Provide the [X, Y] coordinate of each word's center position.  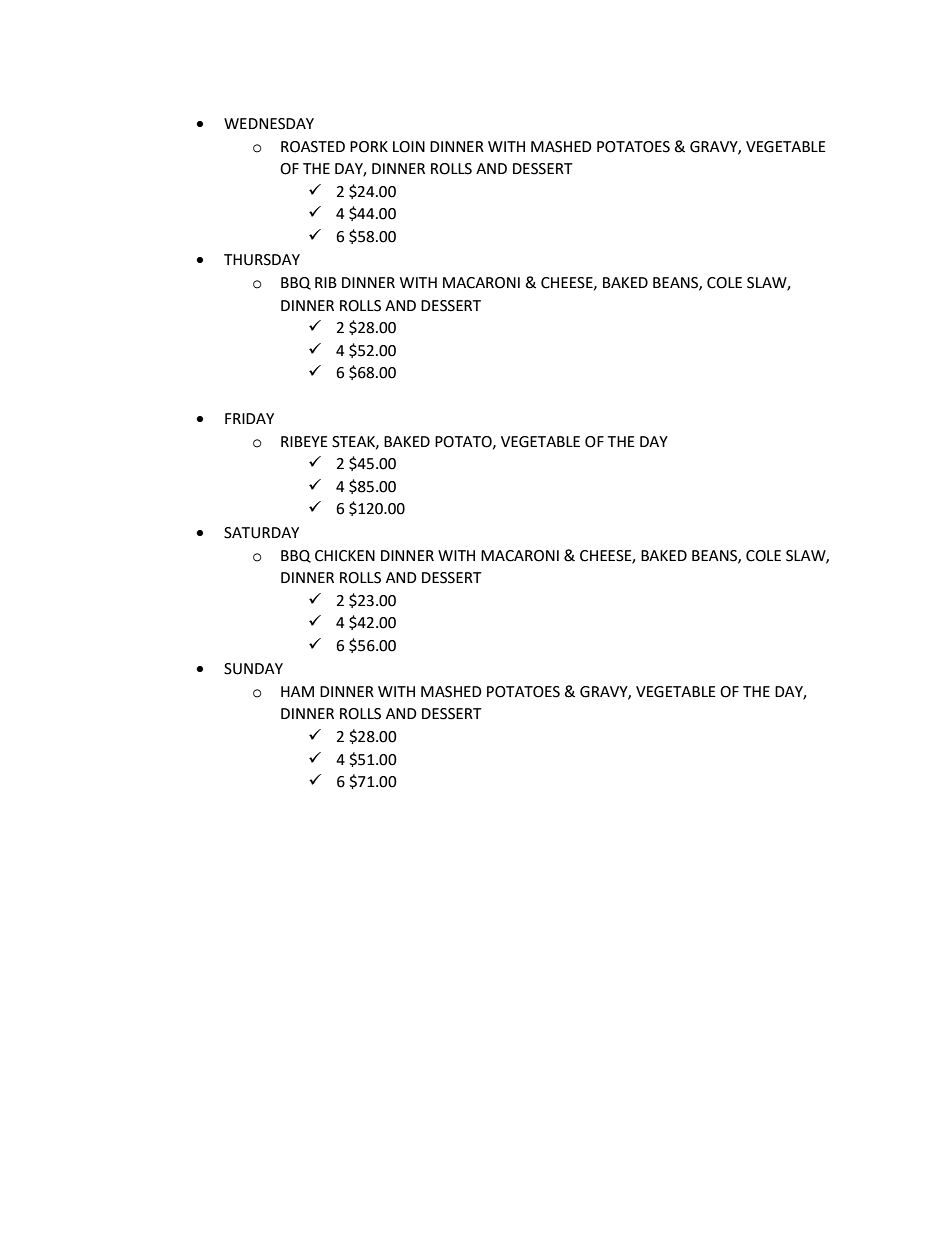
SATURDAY [261, 533]
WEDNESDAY [269, 124]
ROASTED [313, 147]
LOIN [409, 147]
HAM [297, 691]
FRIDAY [249, 418]
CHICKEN [345, 556]
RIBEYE [304, 441]
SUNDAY [253, 669]
